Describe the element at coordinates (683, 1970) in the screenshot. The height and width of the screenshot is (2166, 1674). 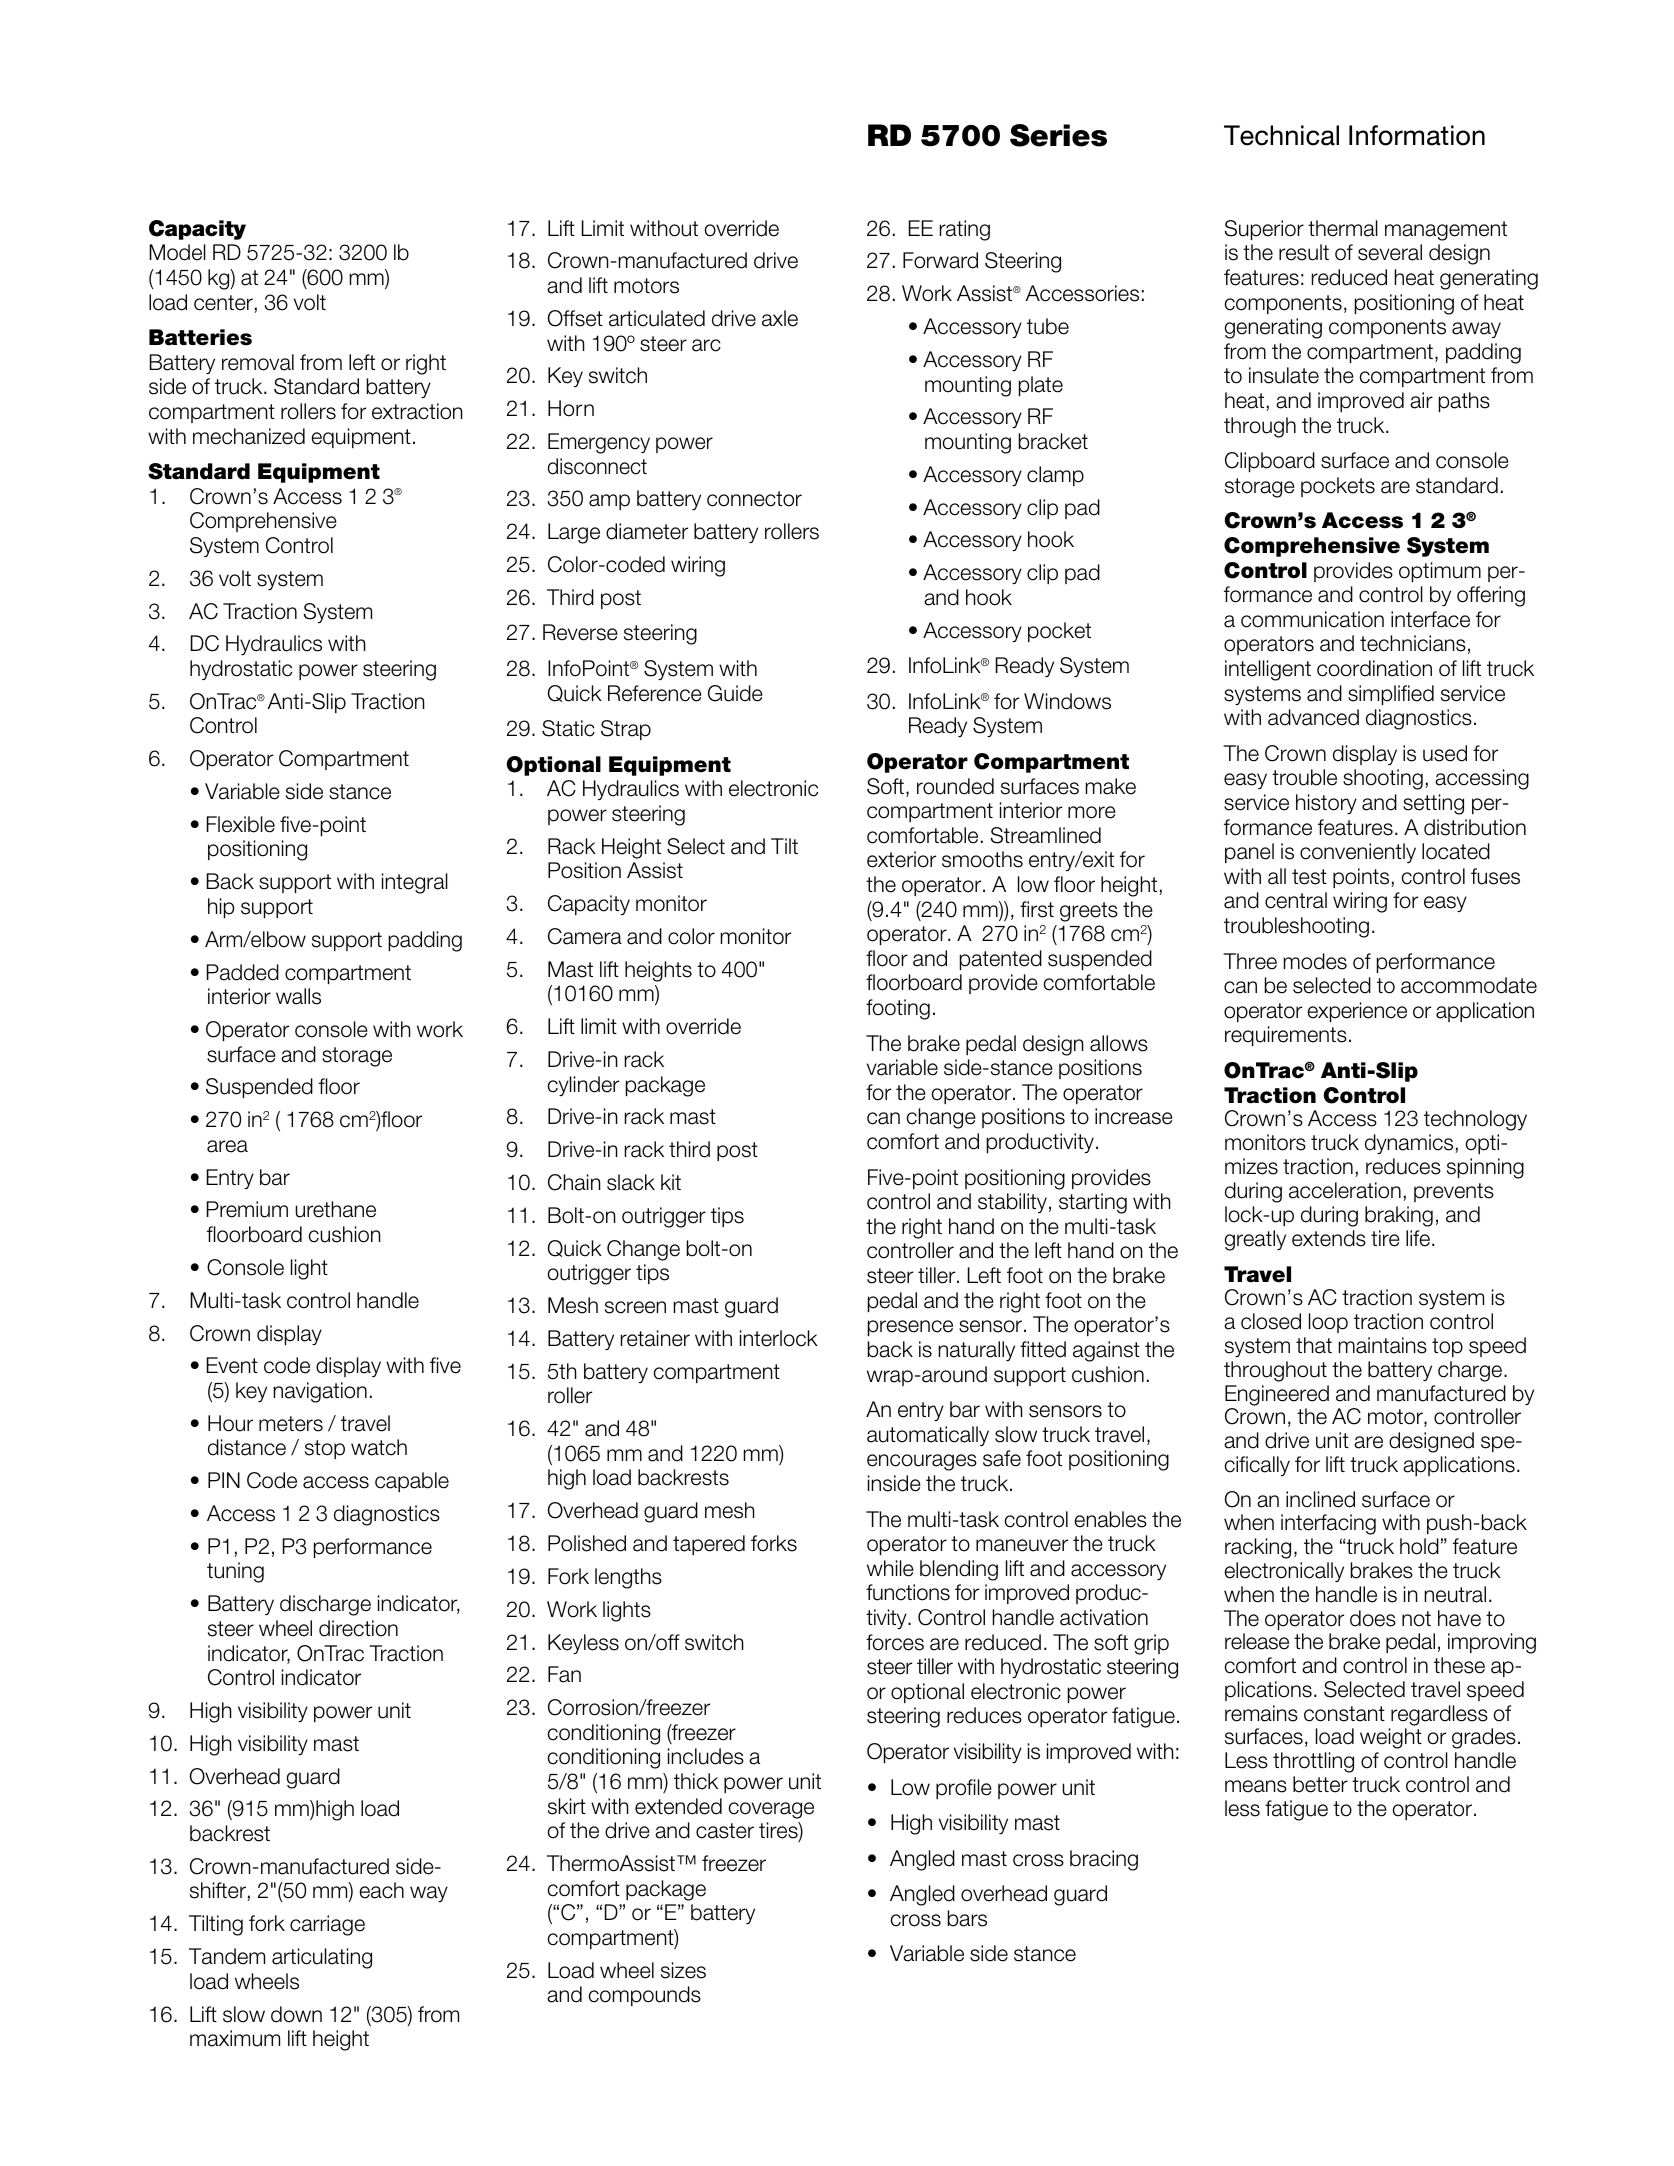
I see `sizes` at that location.
